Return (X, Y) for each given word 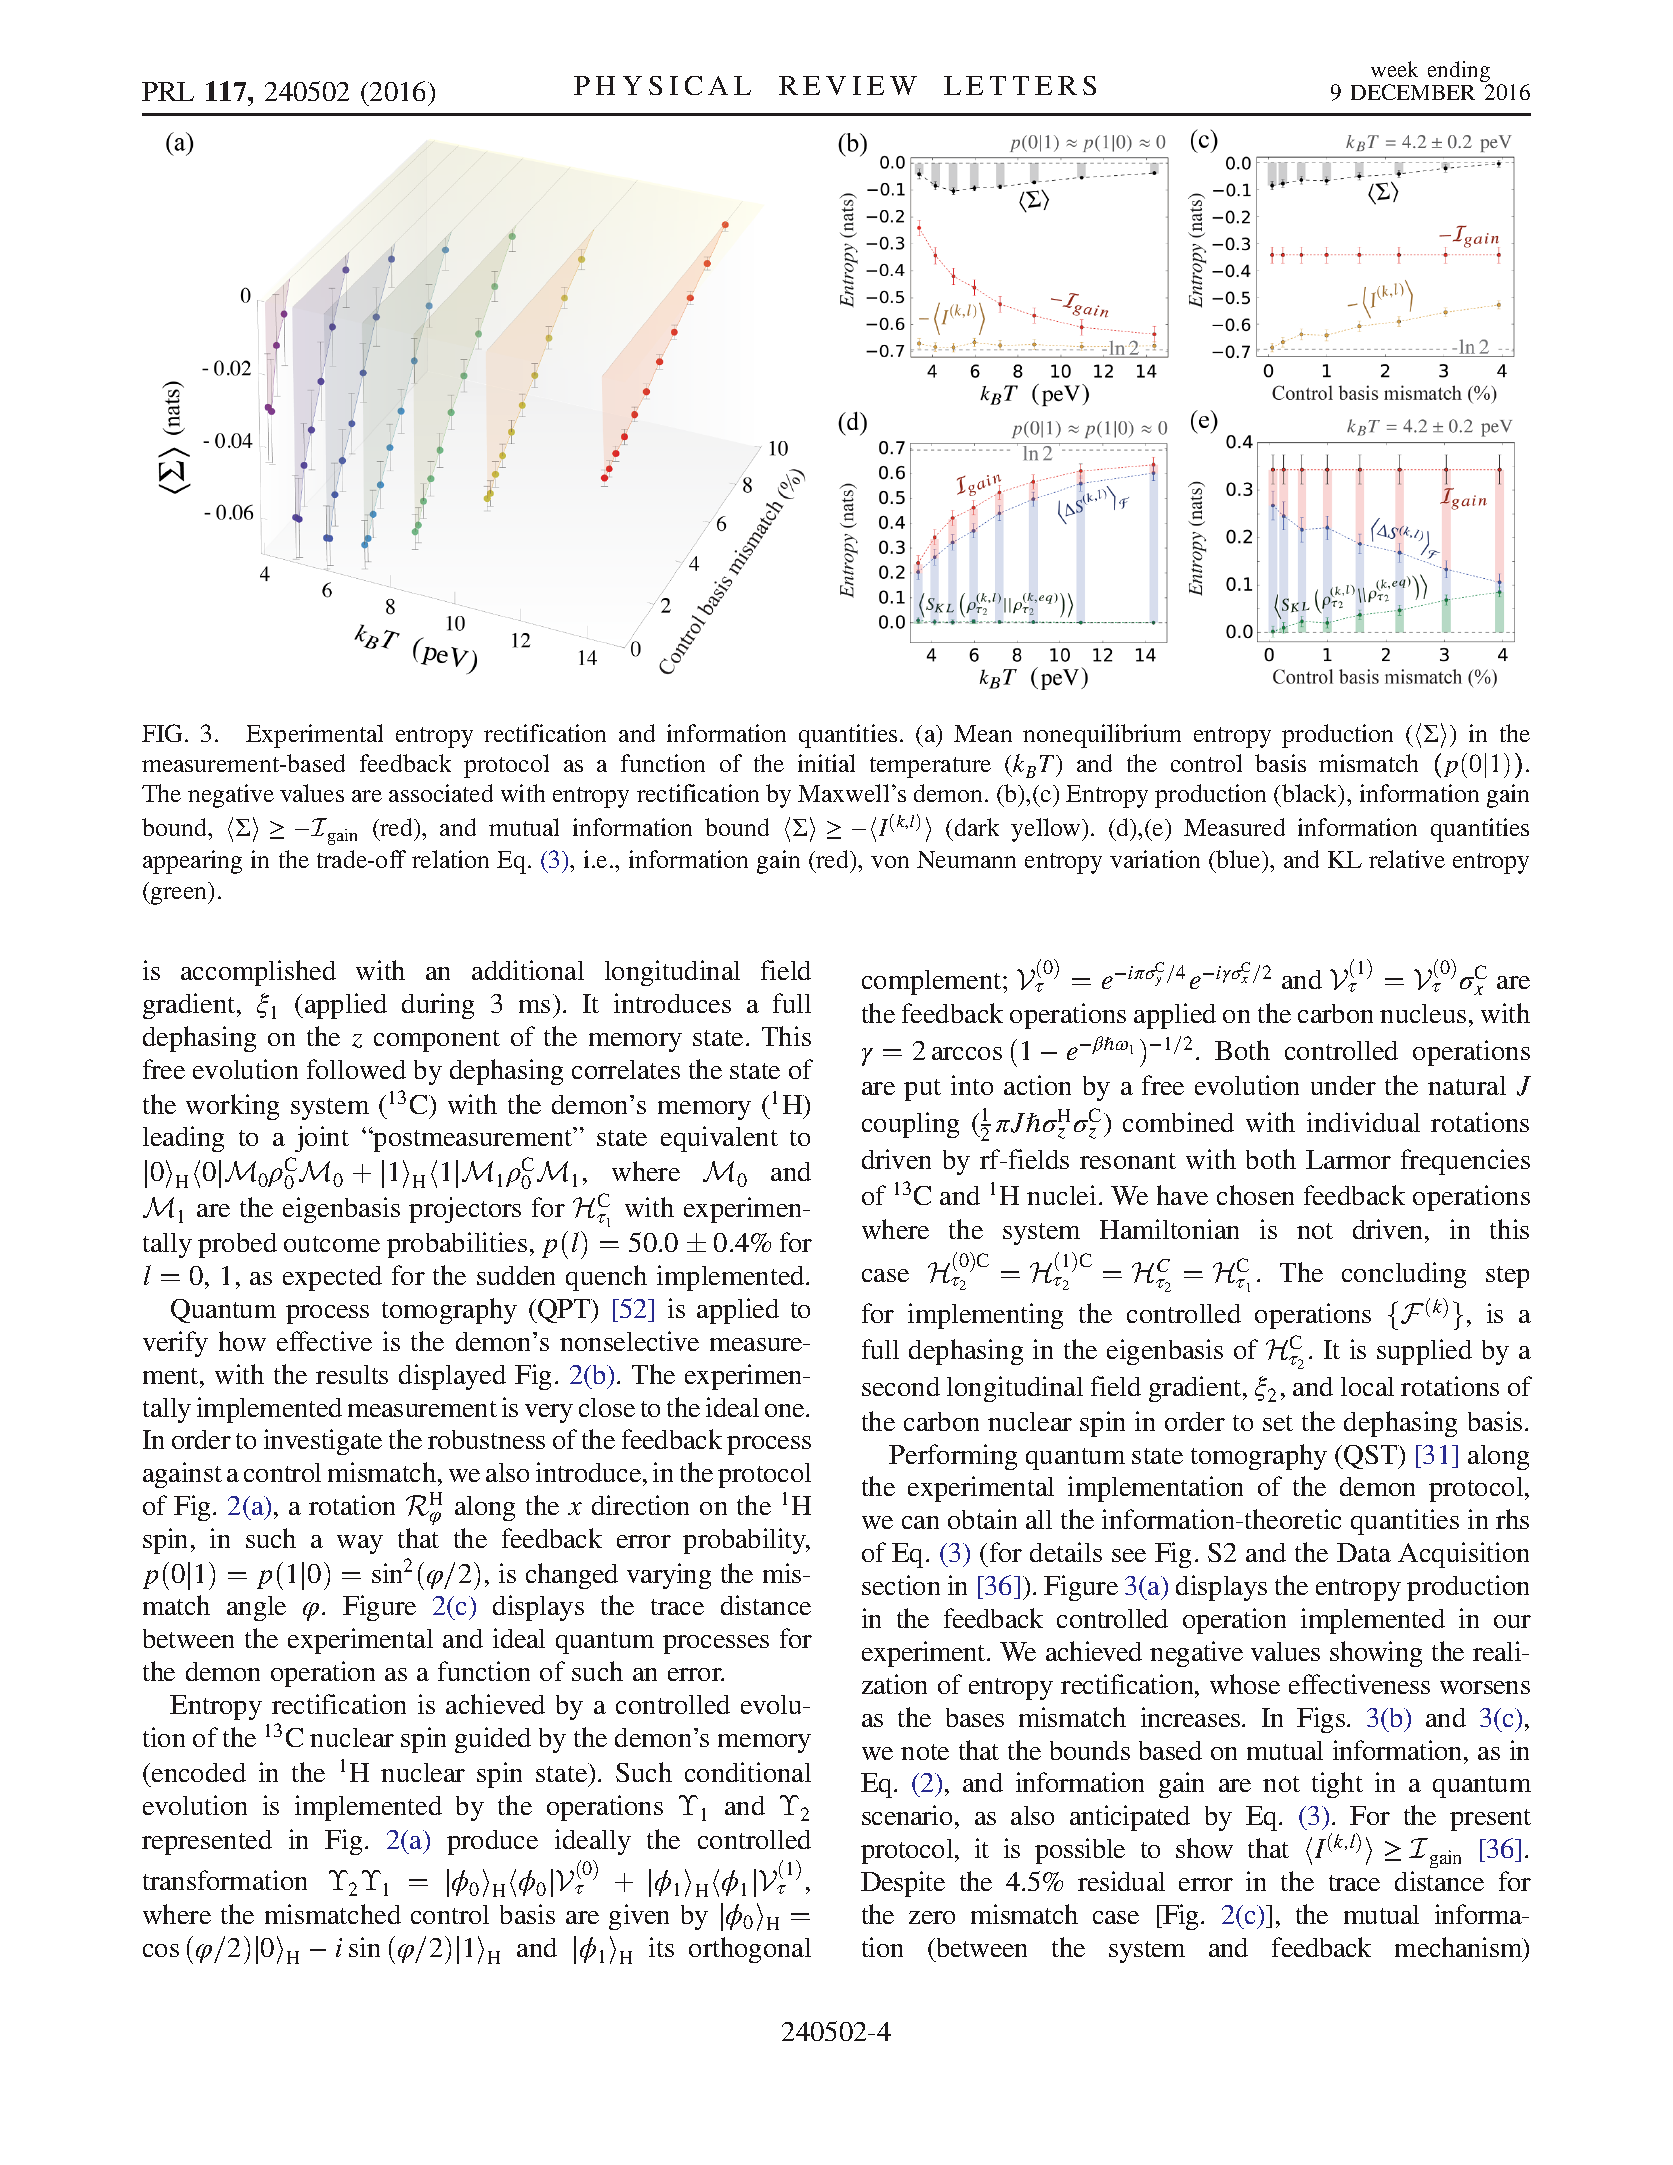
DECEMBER (1413, 92)
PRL (168, 91)
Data (1364, 1552)
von (890, 862)
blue (1239, 859)
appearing (192, 862)
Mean (983, 733)
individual (1363, 1122)
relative (1407, 859)
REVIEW (848, 85)
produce (492, 1842)
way (360, 1544)
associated (441, 793)
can (920, 1522)
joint (322, 1139)
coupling (910, 1125)
